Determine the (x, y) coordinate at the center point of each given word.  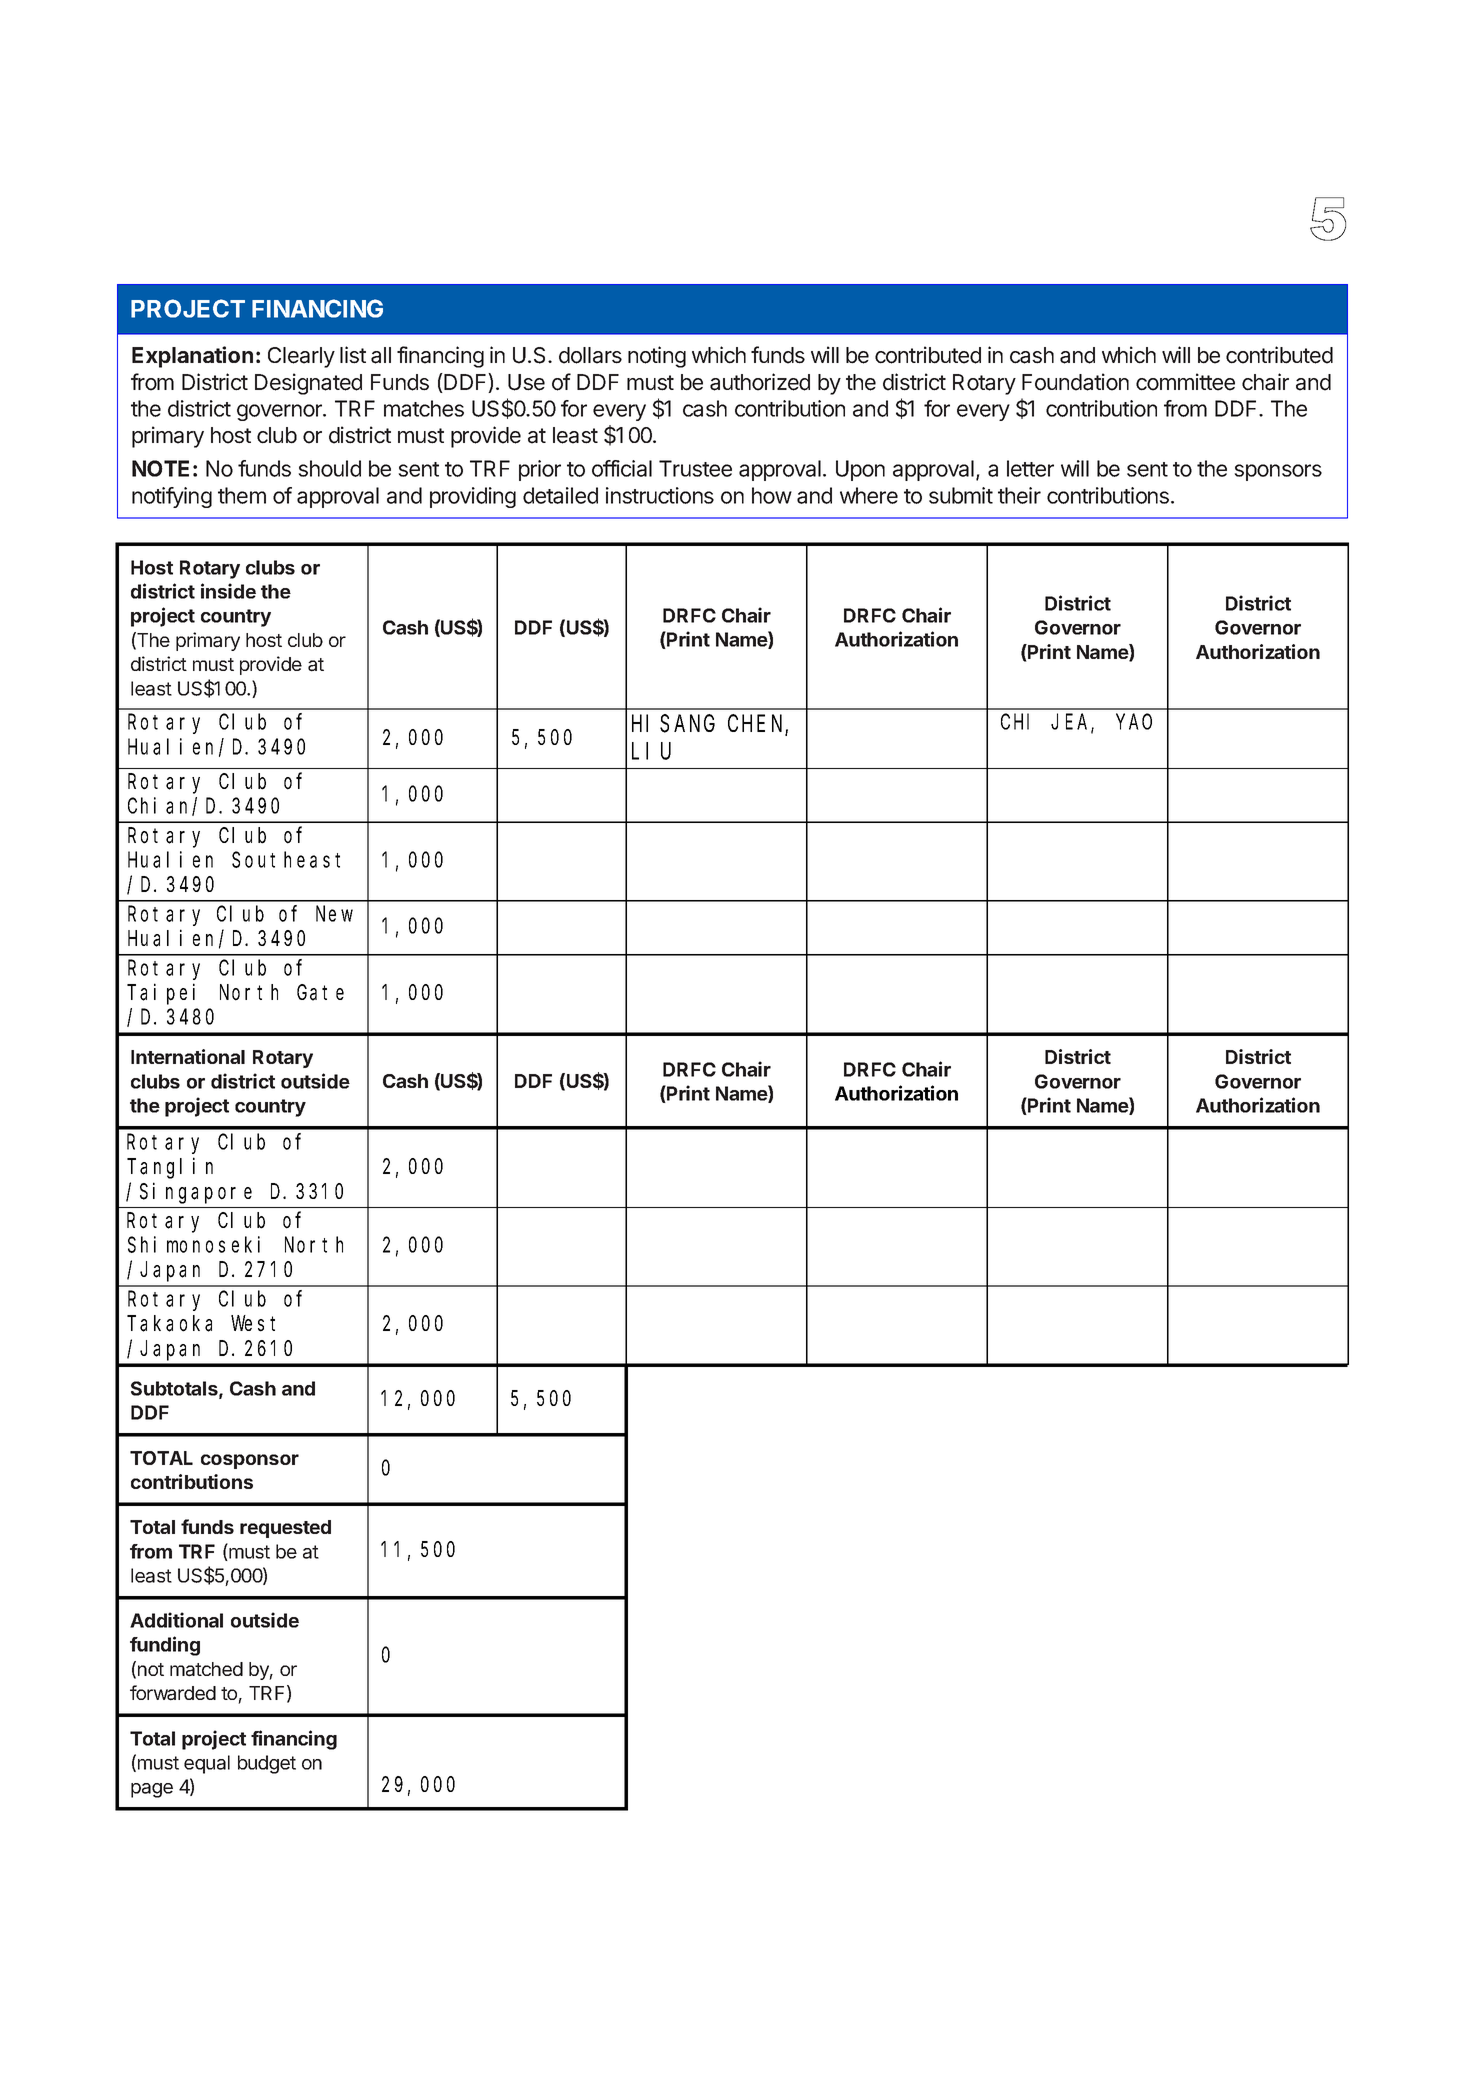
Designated (308, 384)
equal (207, 1764)
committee (1185, 382)
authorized (760, 382)
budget (267, 1764)
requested (285, 1529)
